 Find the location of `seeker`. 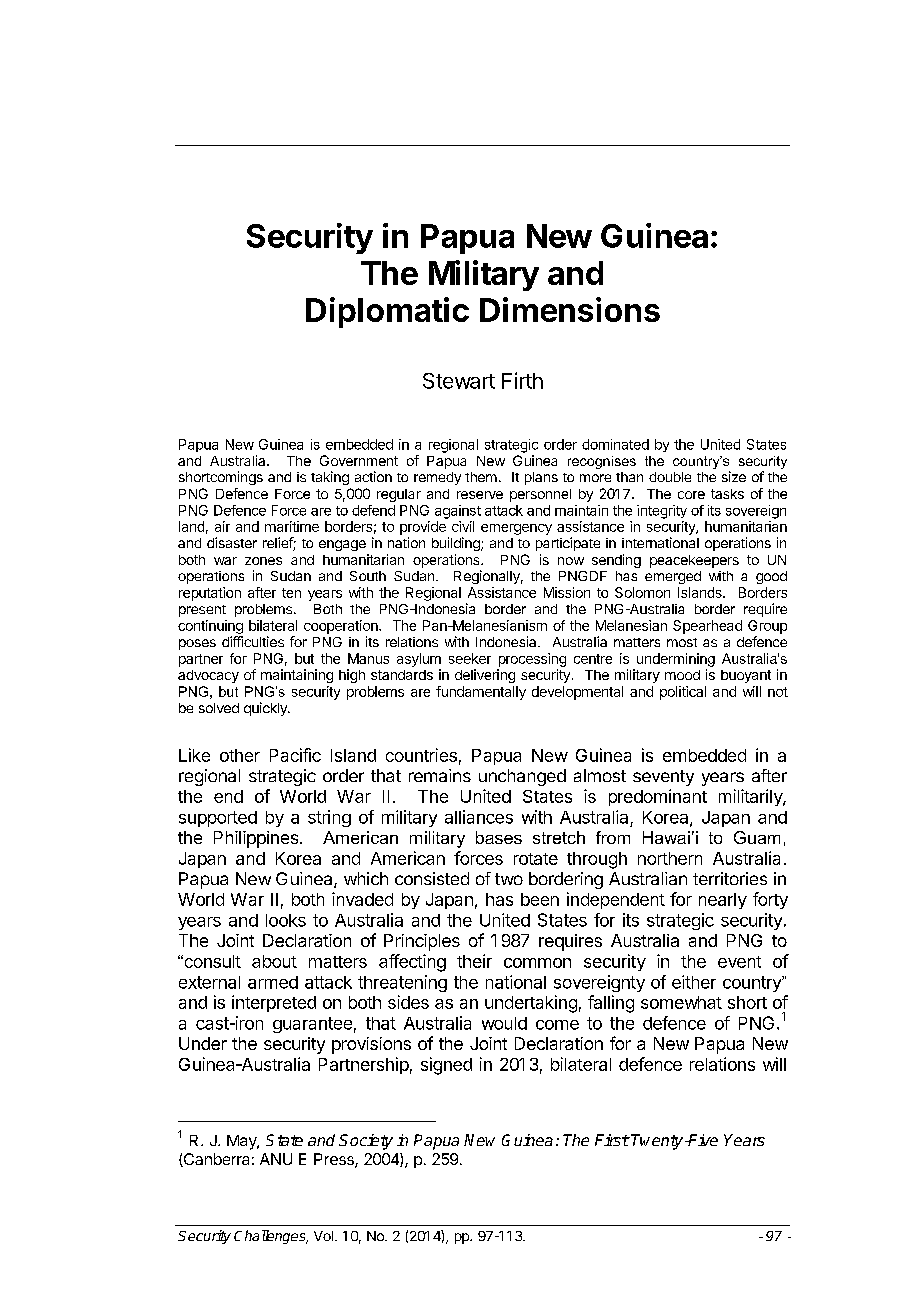

seeker is located at coordinates (470, 658).
